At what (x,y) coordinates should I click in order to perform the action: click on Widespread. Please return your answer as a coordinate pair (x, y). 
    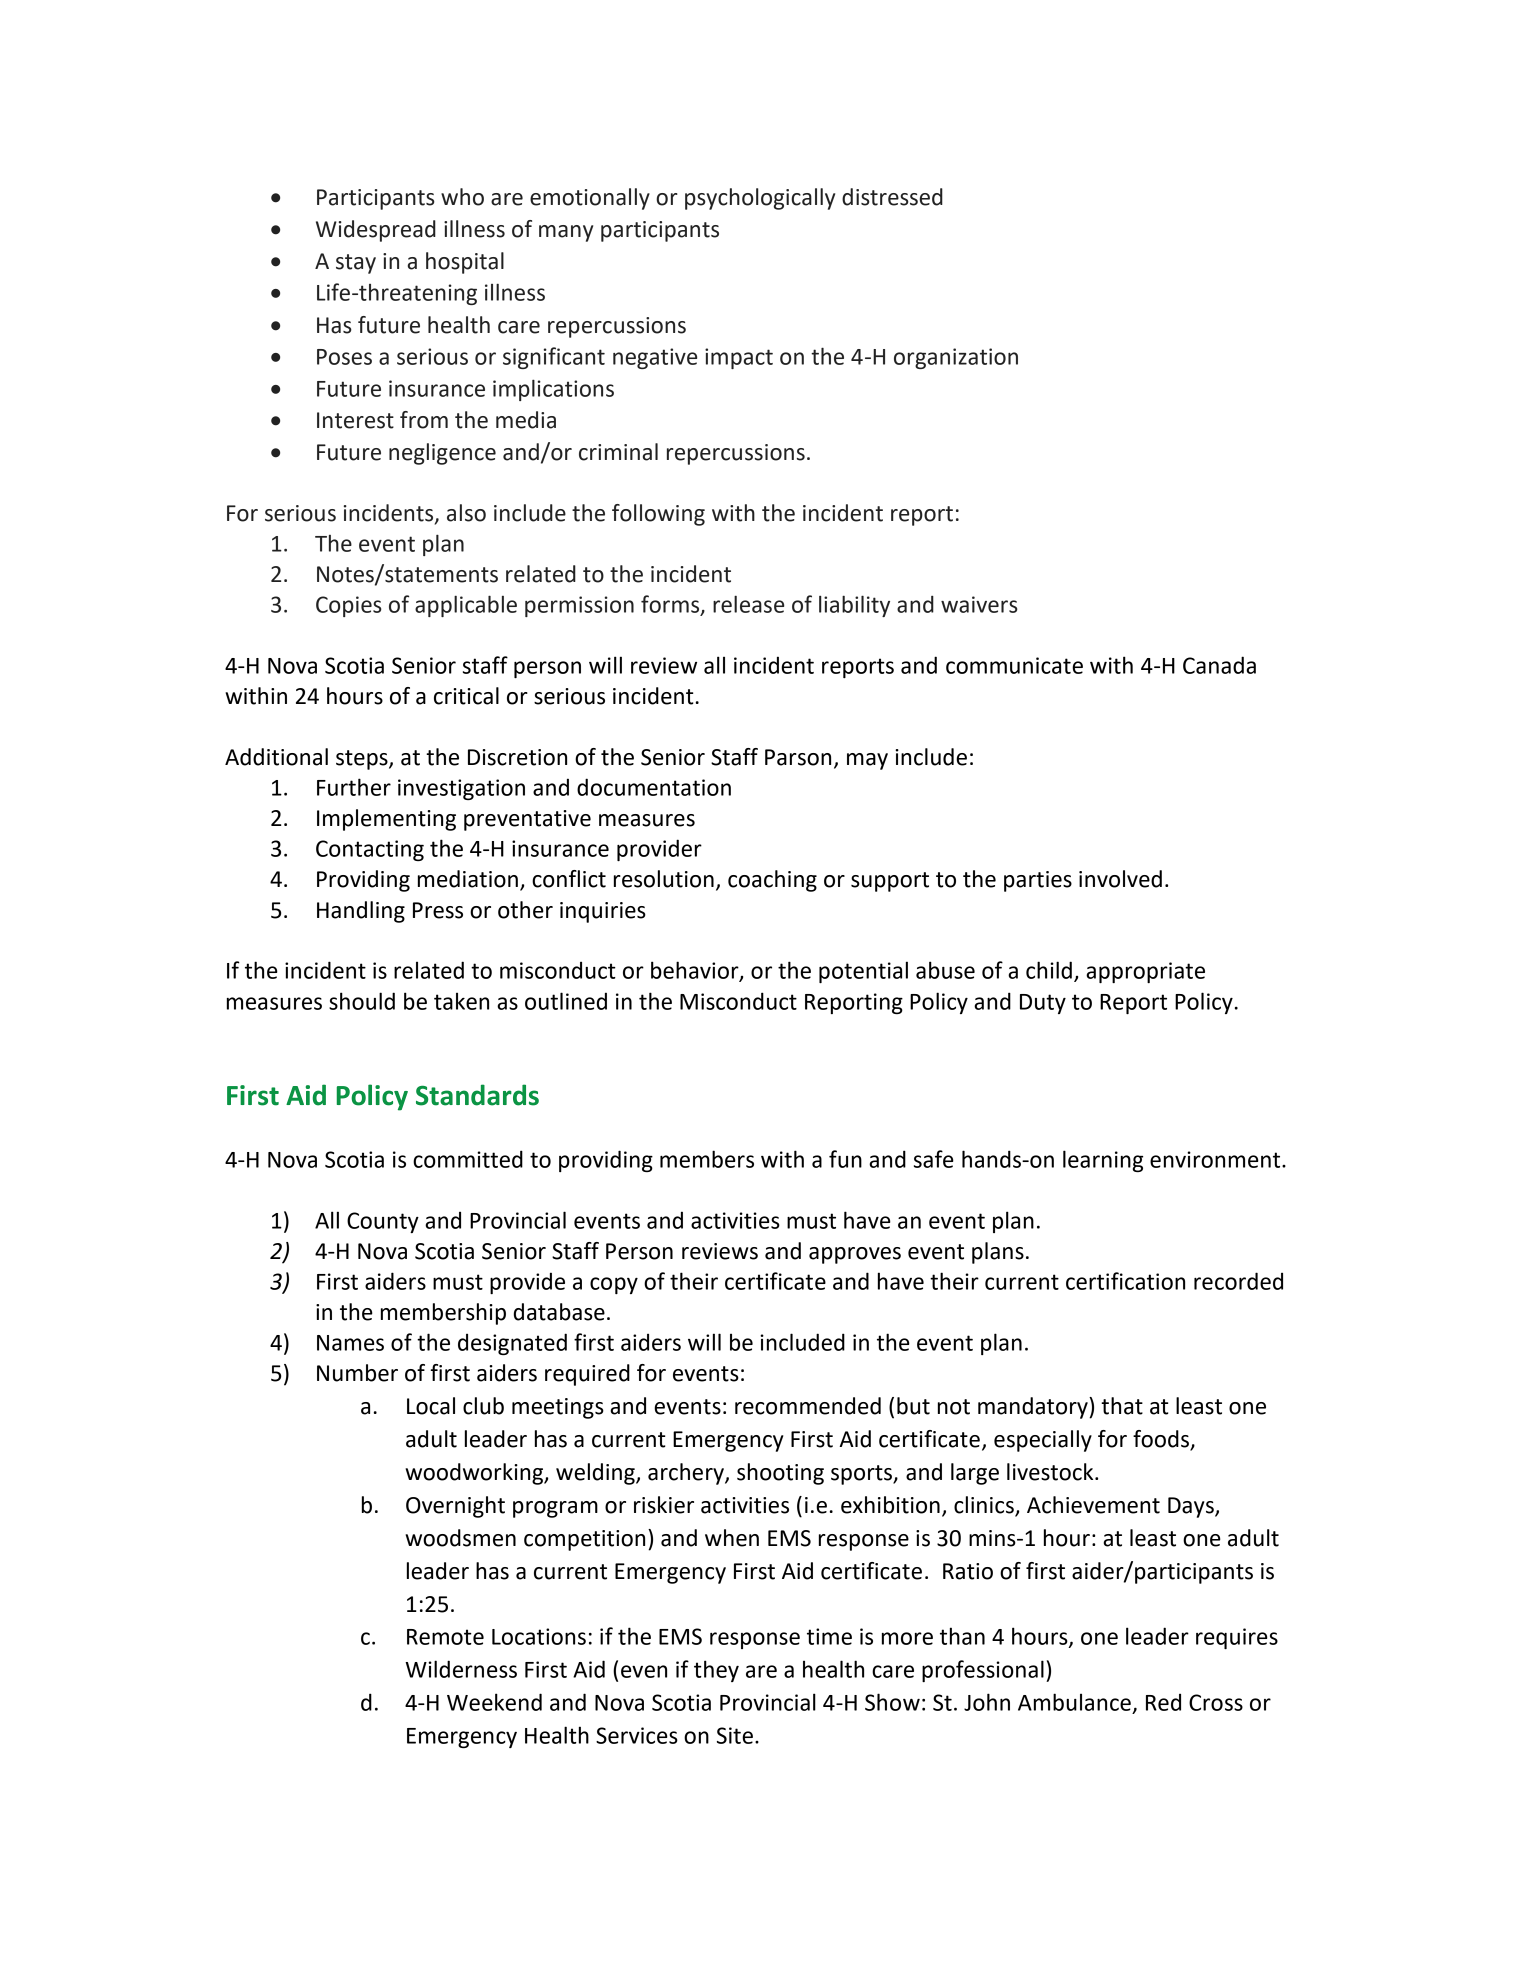
    Looking at the image, I should click on (376, 231).
